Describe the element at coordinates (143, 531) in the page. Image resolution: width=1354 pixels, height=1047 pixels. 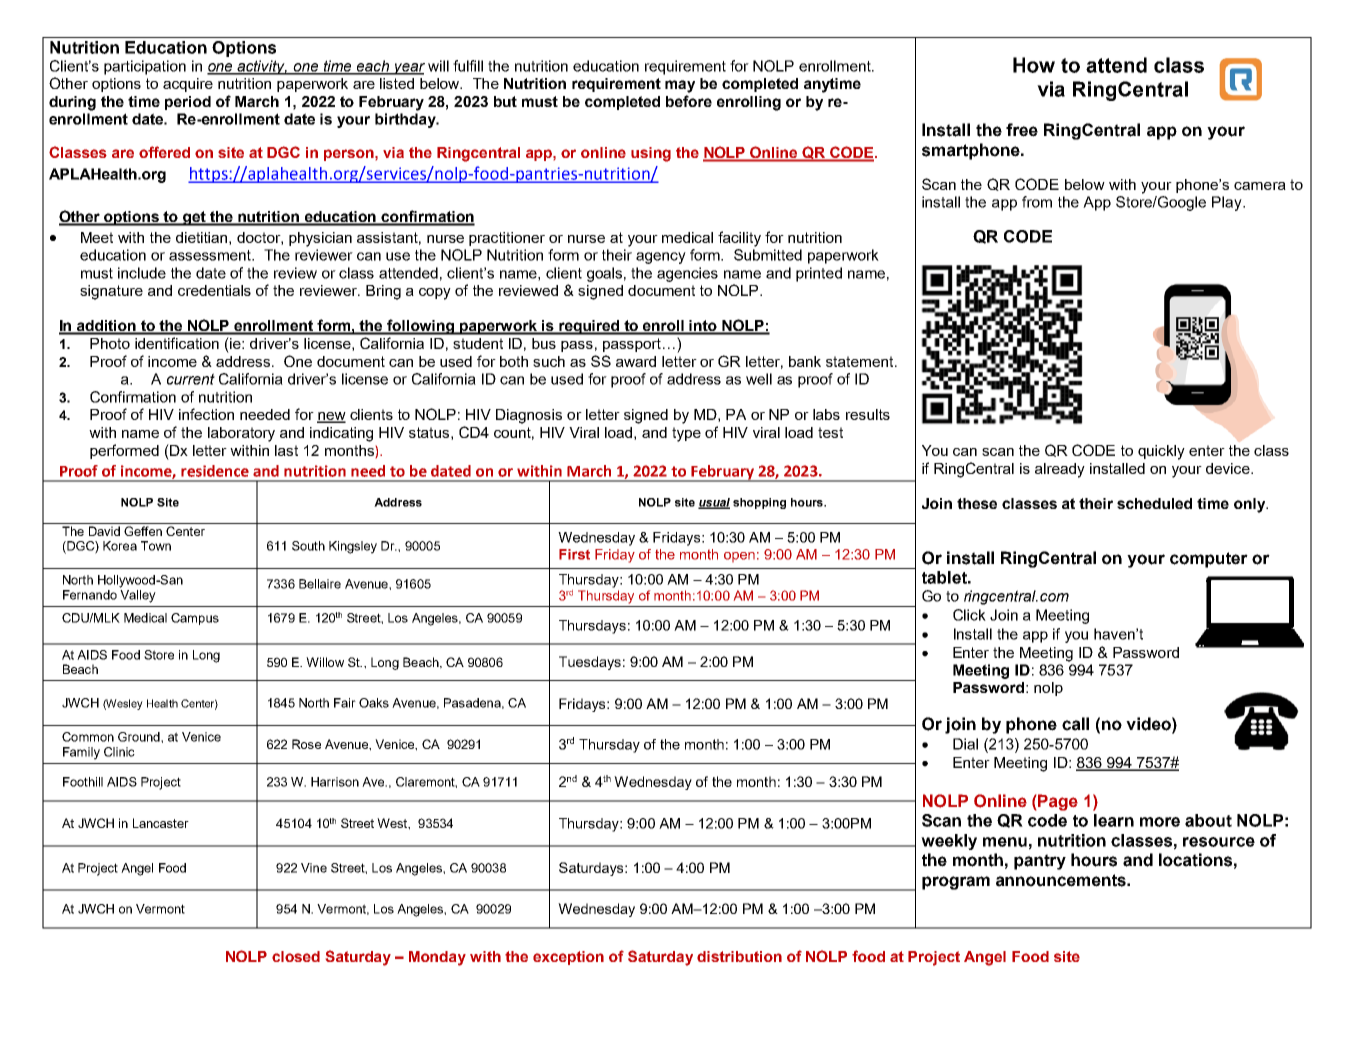
I see `Geffen` at that location.
